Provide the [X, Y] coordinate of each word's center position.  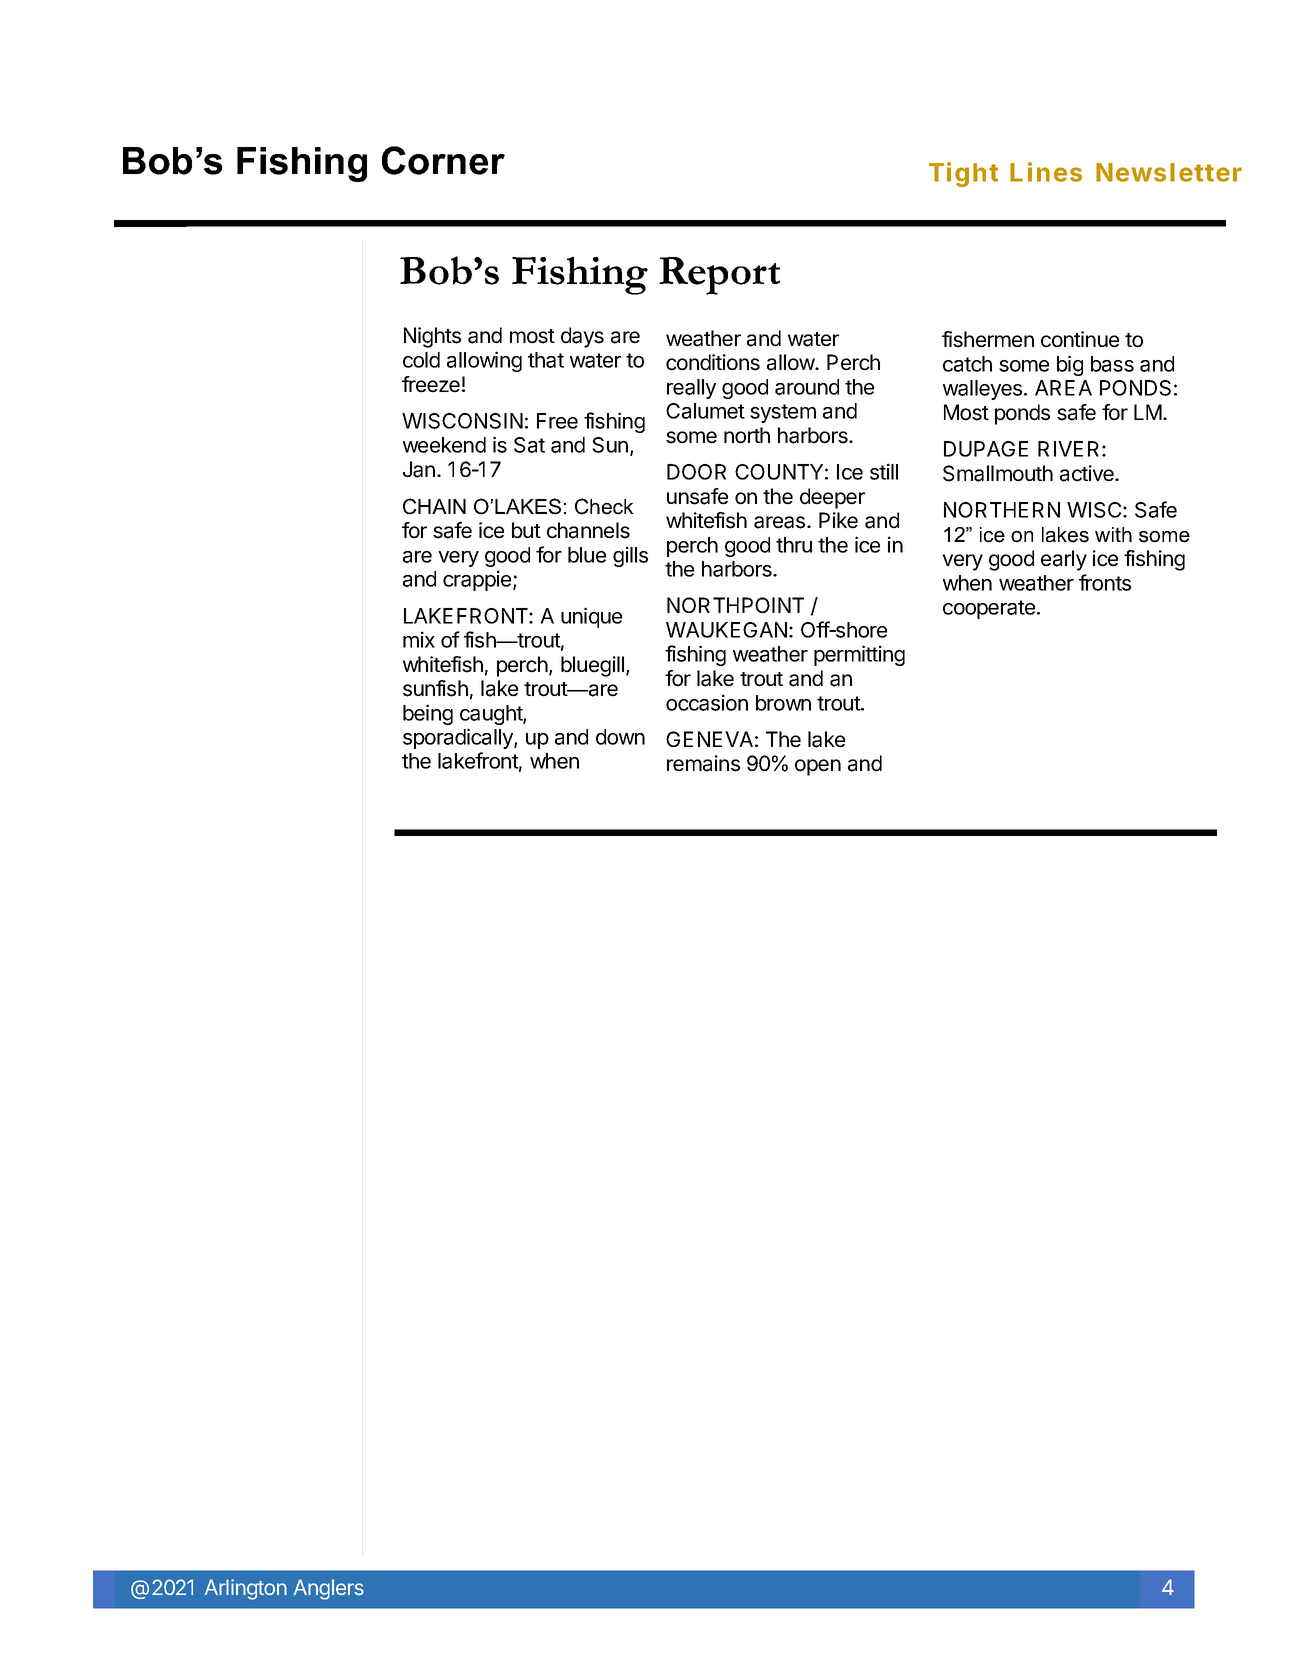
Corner [443, 160]
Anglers [329, 1589]
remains [703, 763]
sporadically [459, 738]
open [818, 767]
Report [719, 276]
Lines [1046, 172]
